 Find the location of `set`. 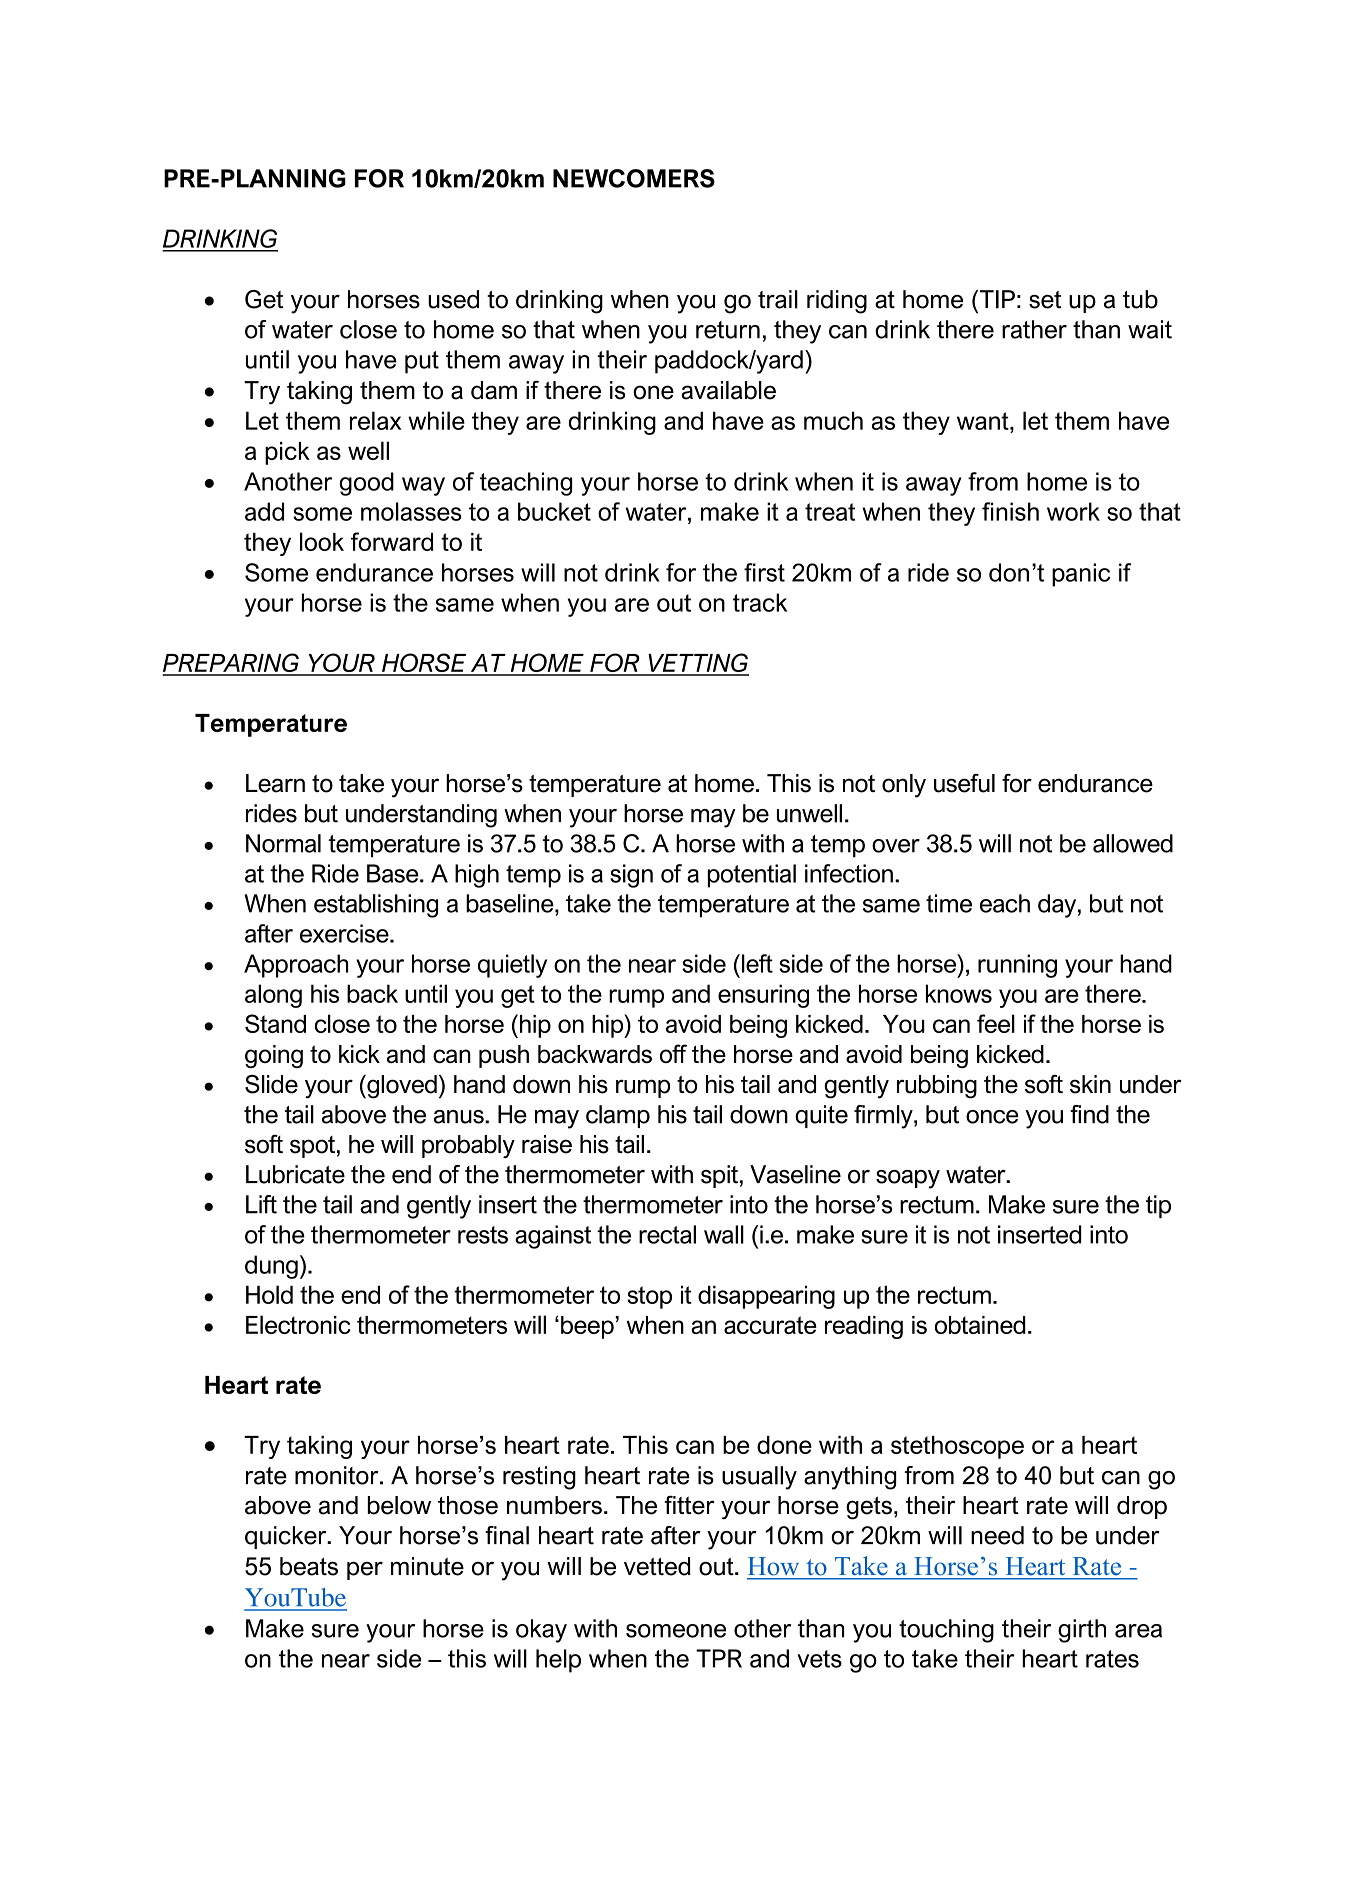

set is located at coordinates (1045, 300).
